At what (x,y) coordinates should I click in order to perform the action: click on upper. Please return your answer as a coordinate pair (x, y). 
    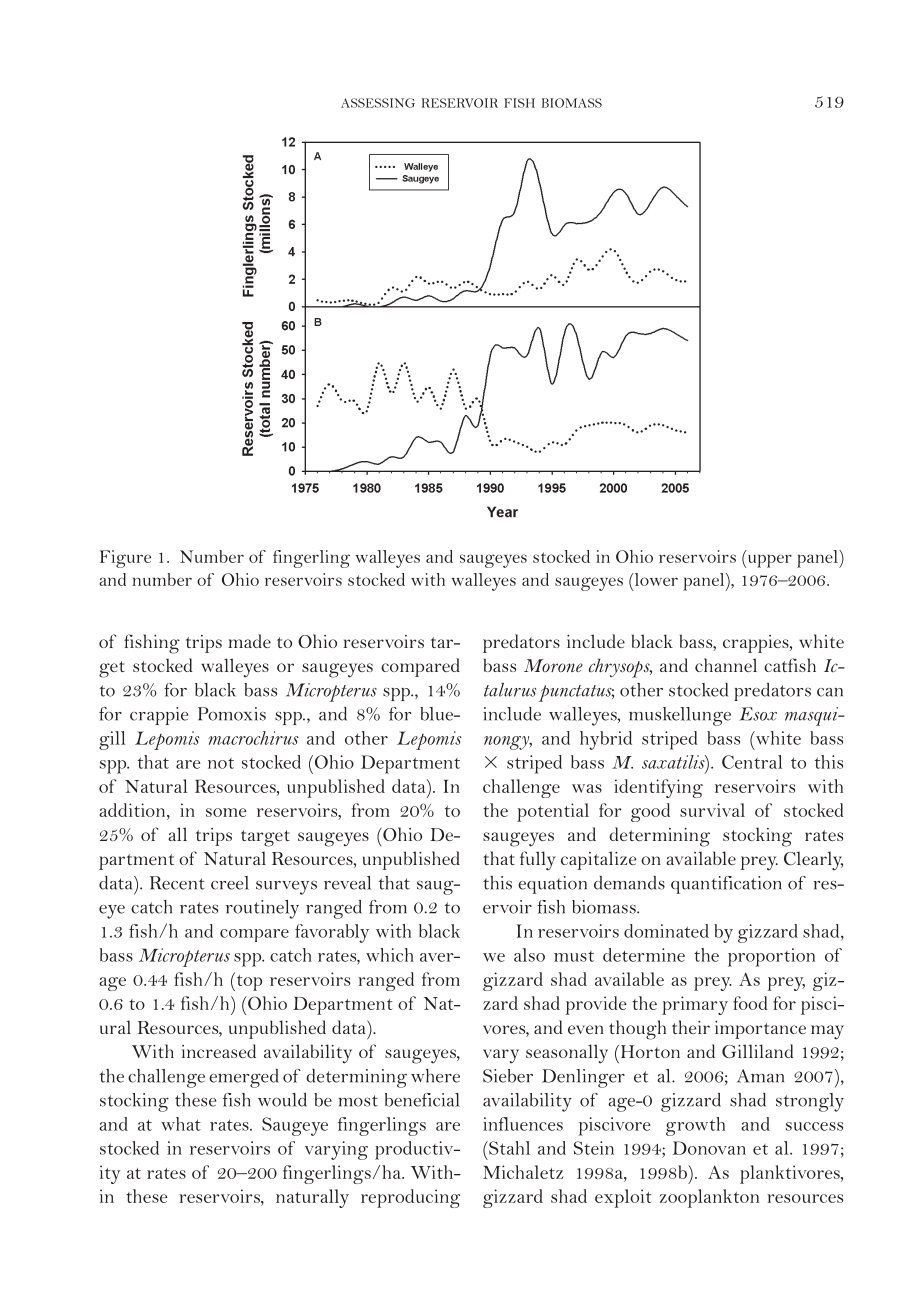
    Looking at the image, I should click on (768, 561).
